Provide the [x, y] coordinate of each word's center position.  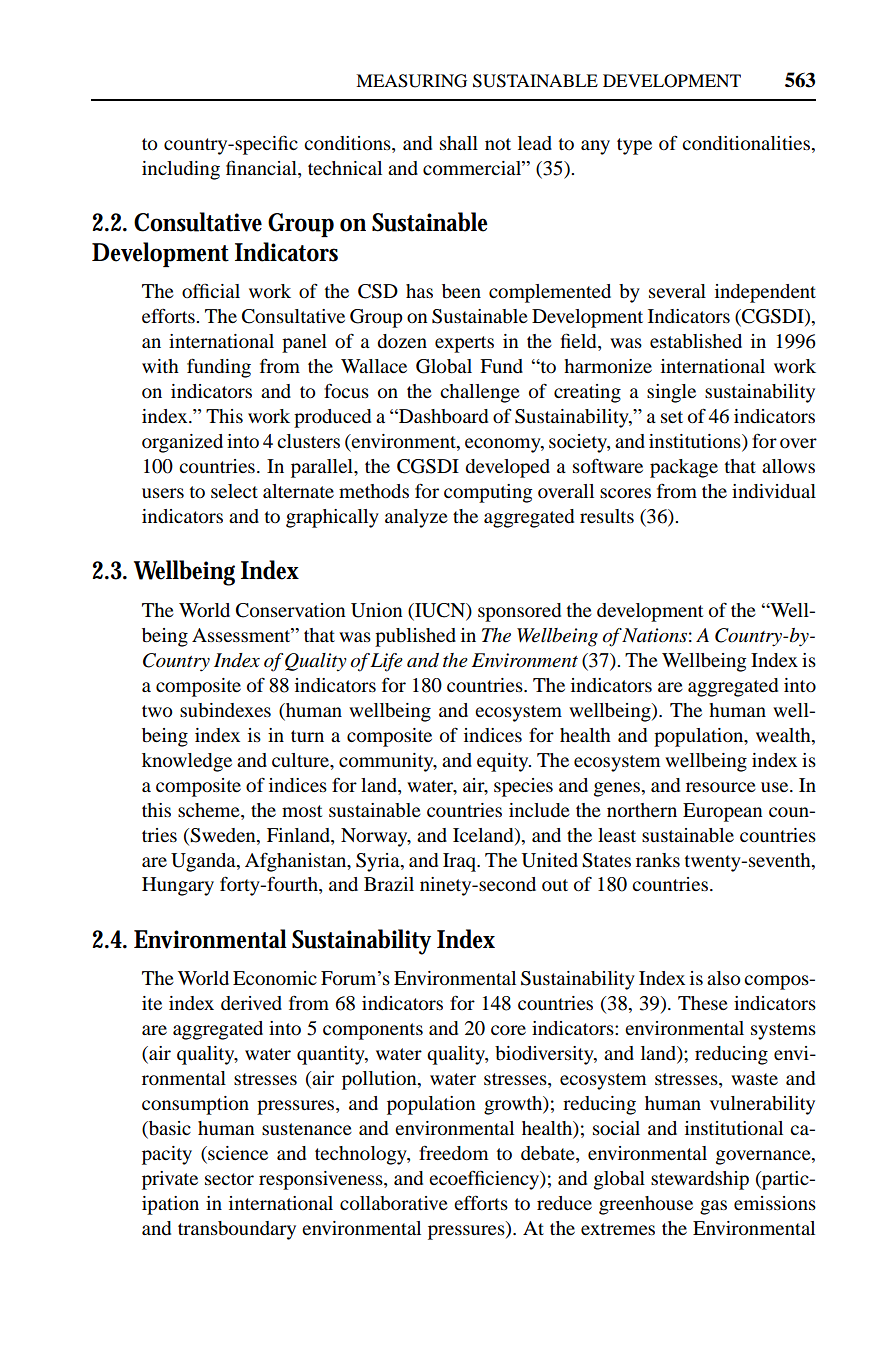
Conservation [291, 610]
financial [262, 169]
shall [459, 143]
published [415, 637]
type [634, 146]
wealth [784, 735]
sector [229, 1179]
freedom [453, 1153]
